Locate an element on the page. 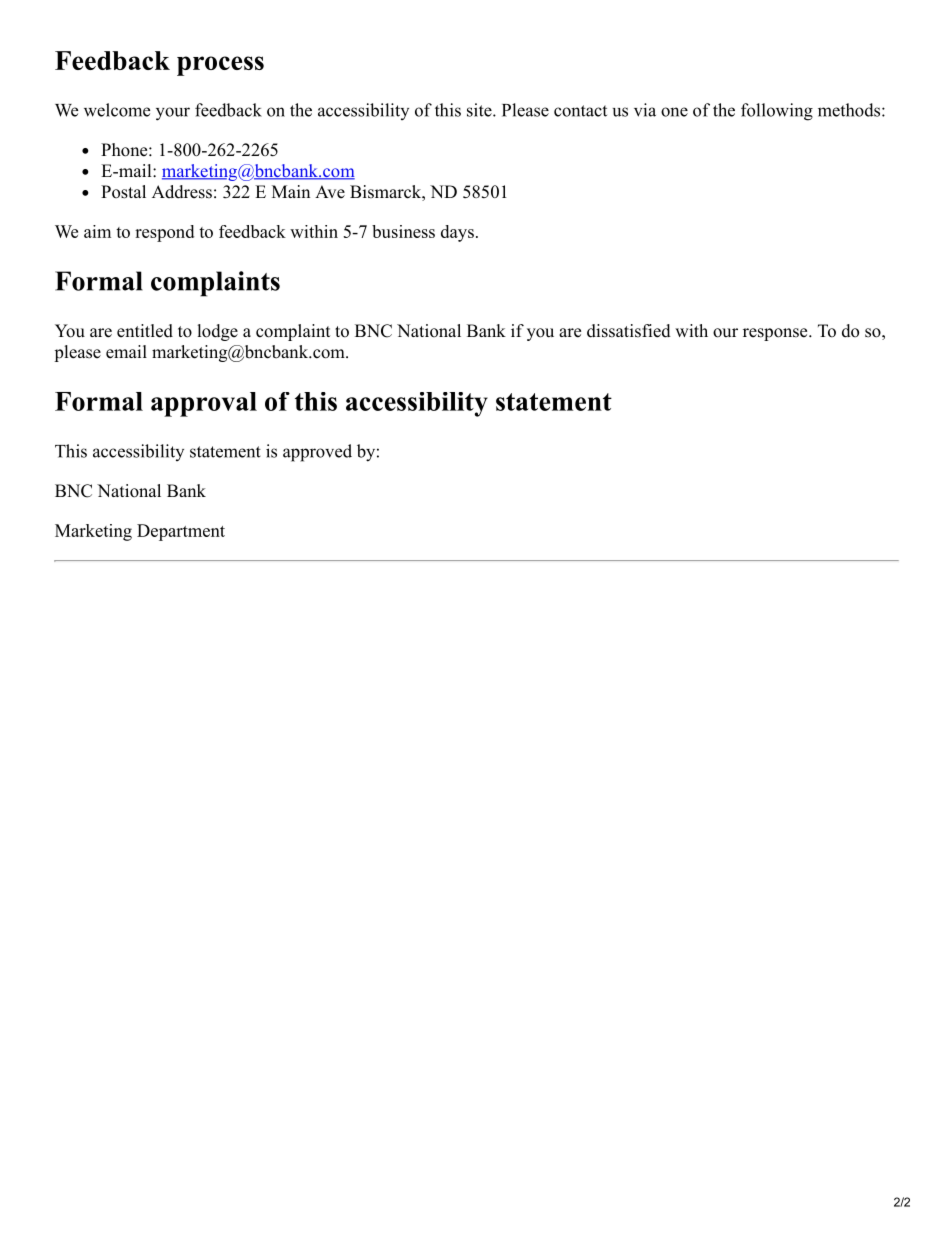  approval is located at coordinates (204, 404).
